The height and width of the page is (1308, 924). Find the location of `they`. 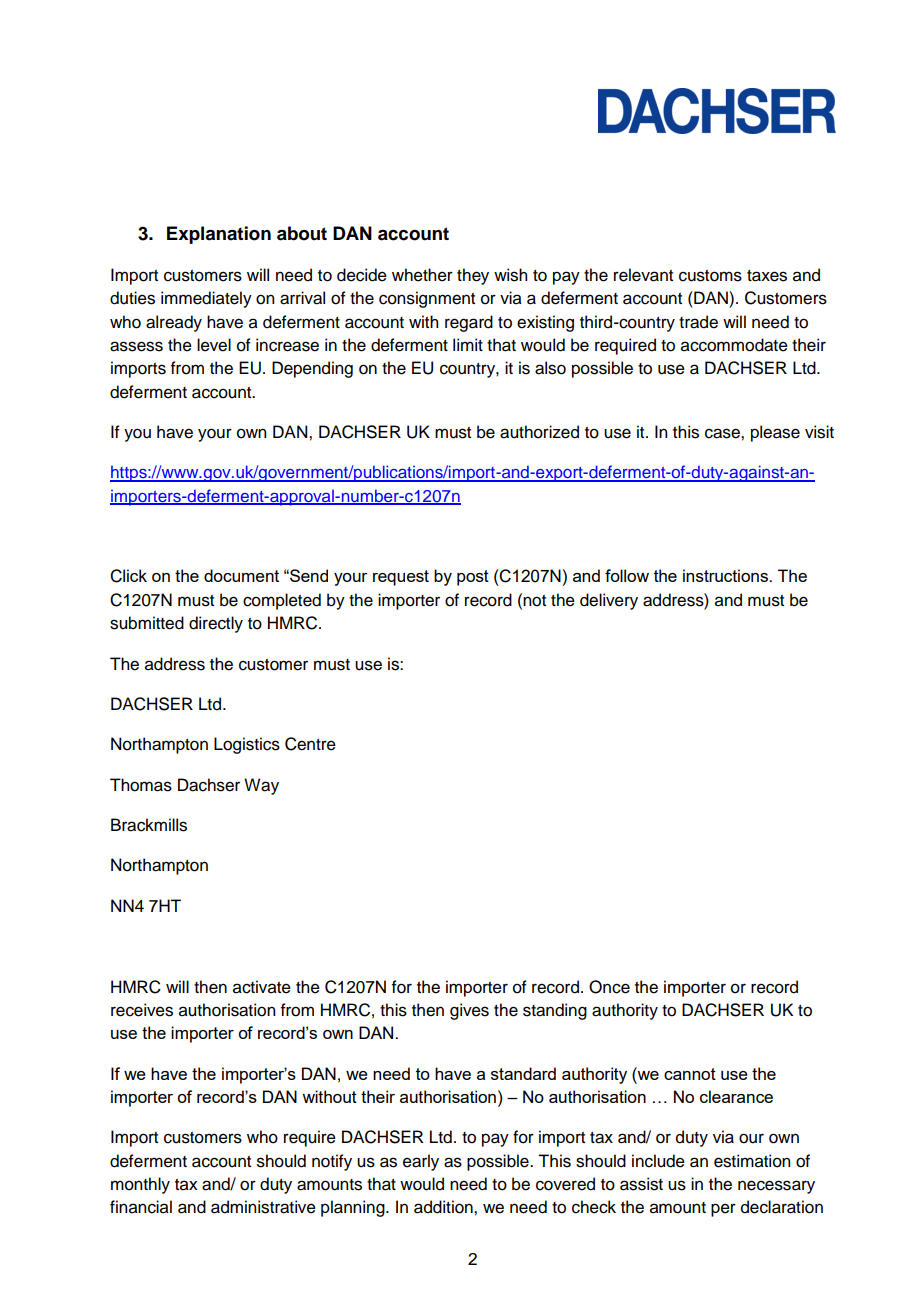

they is located at coordinates (473, 276).
